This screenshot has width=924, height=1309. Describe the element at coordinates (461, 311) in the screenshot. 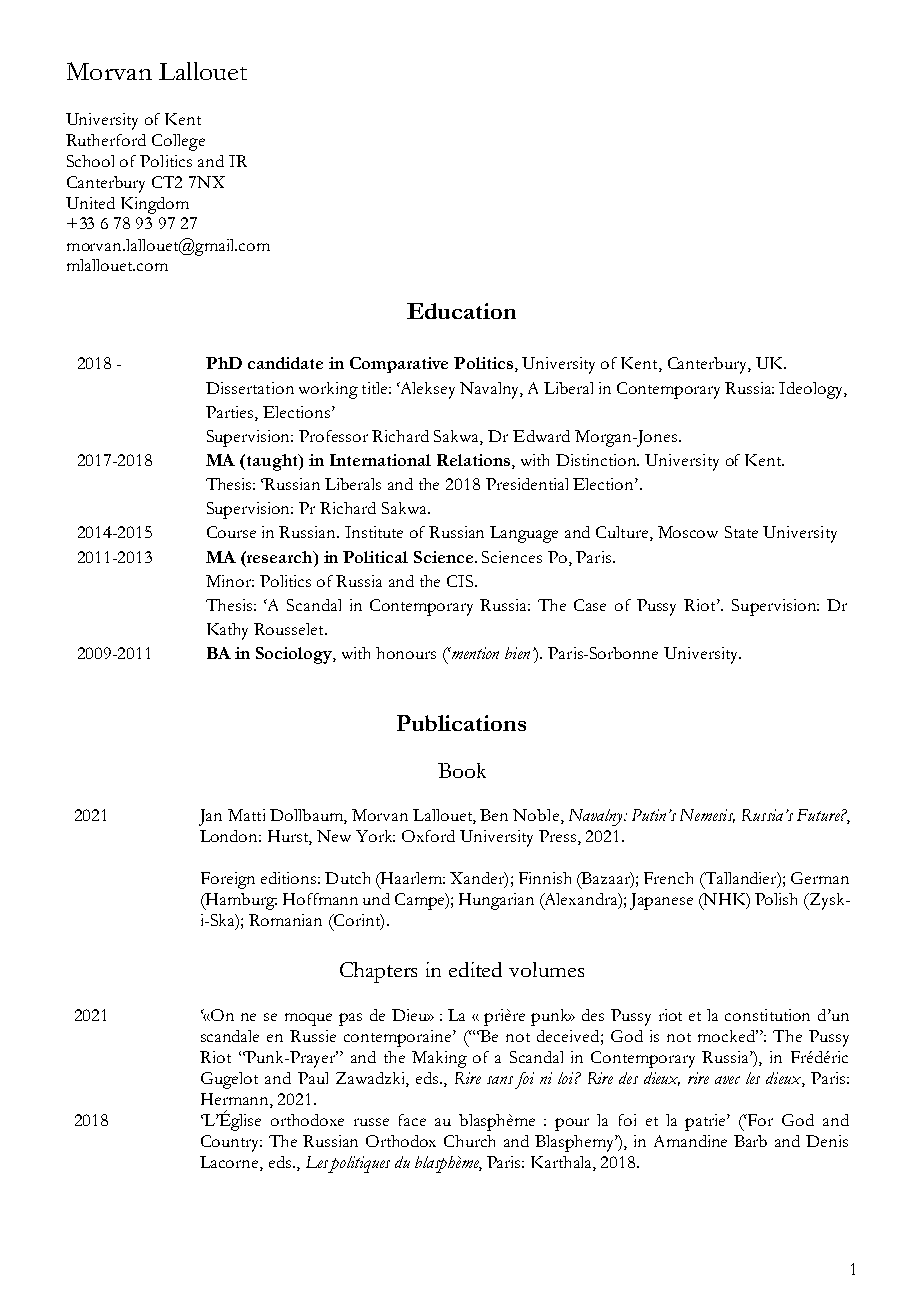

I see `Education` at that location.
